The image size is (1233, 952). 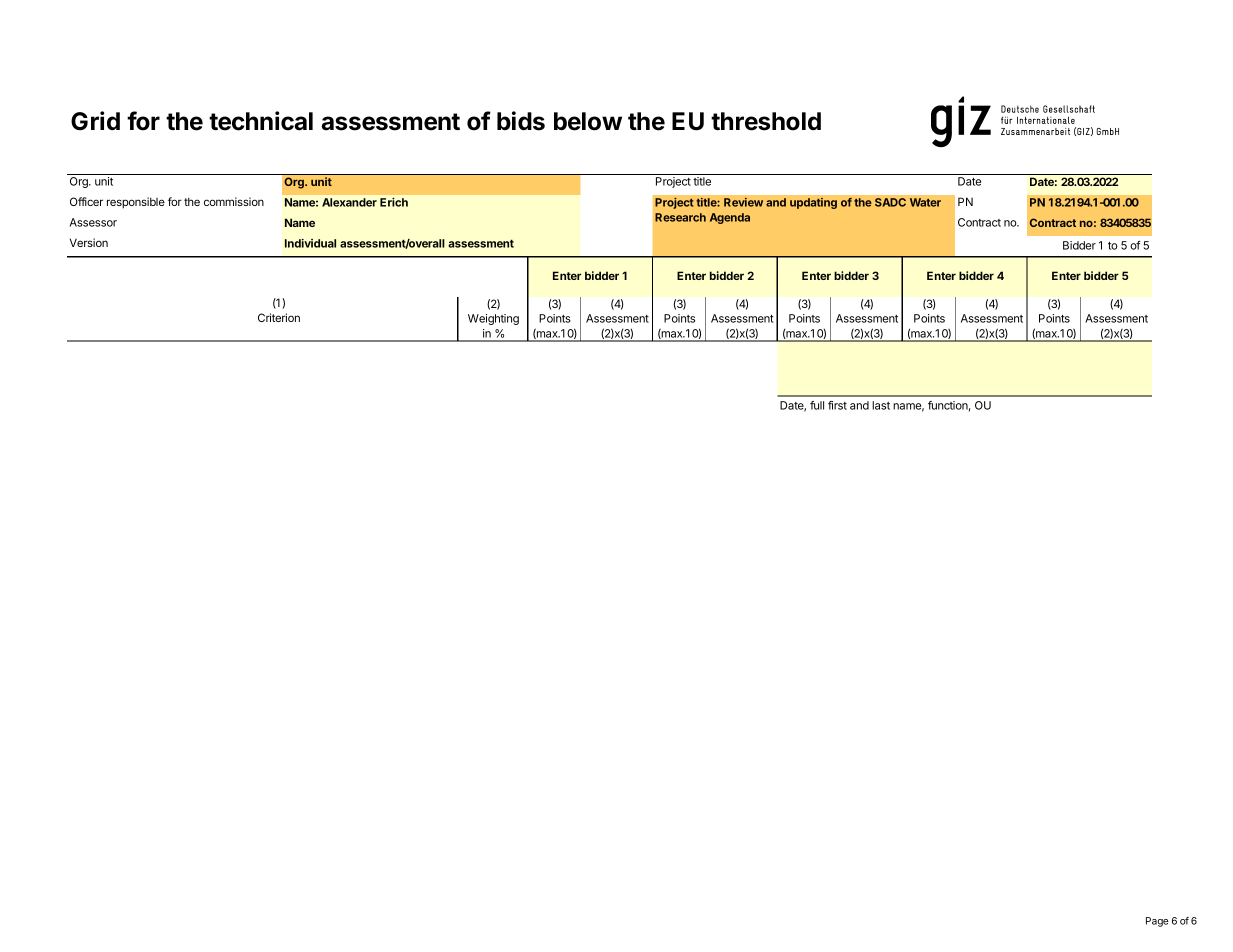 I want to click on Criterion, so click(x=279, y=317).
